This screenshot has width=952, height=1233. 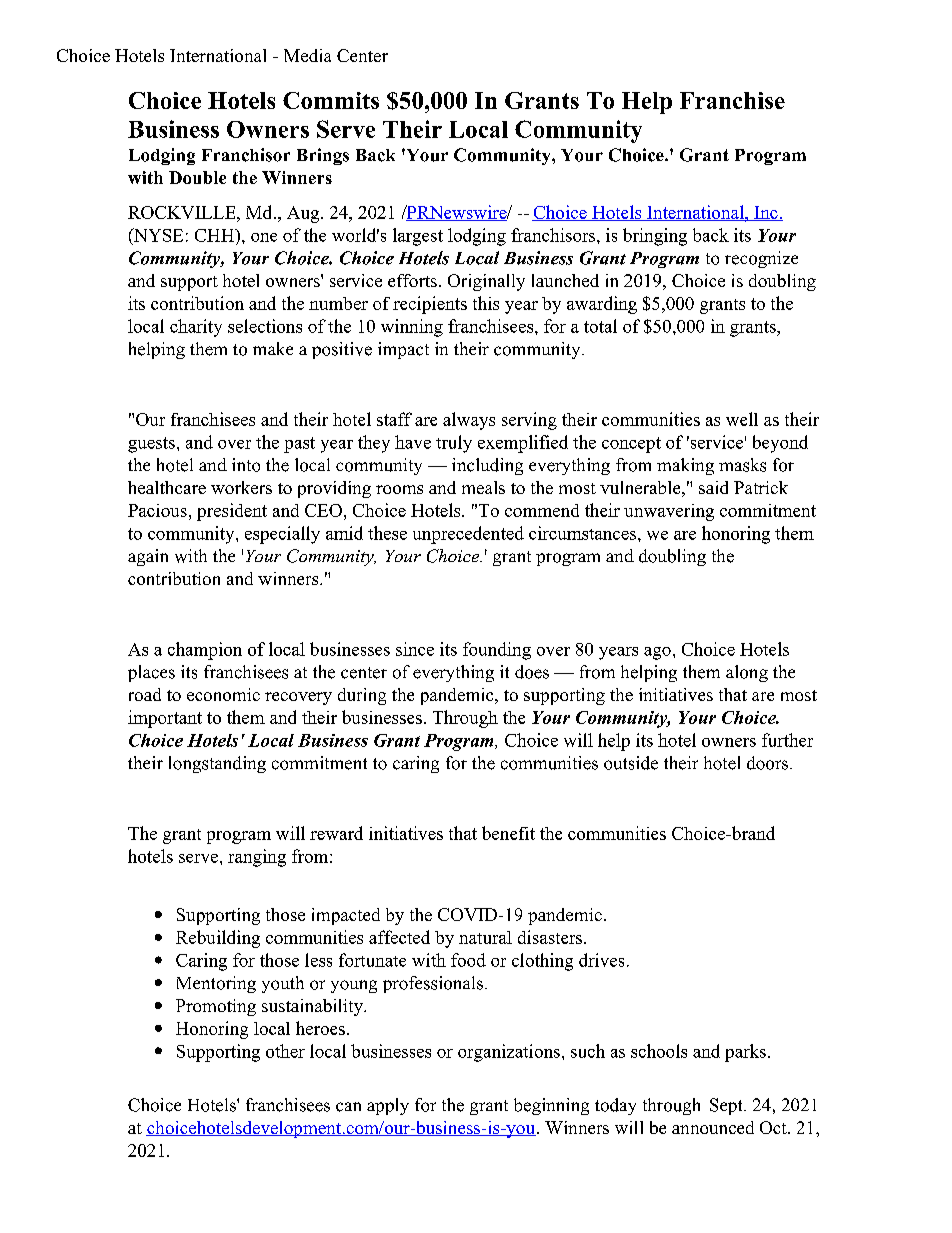 I want to click on Media, so click(x=307, y=55).
